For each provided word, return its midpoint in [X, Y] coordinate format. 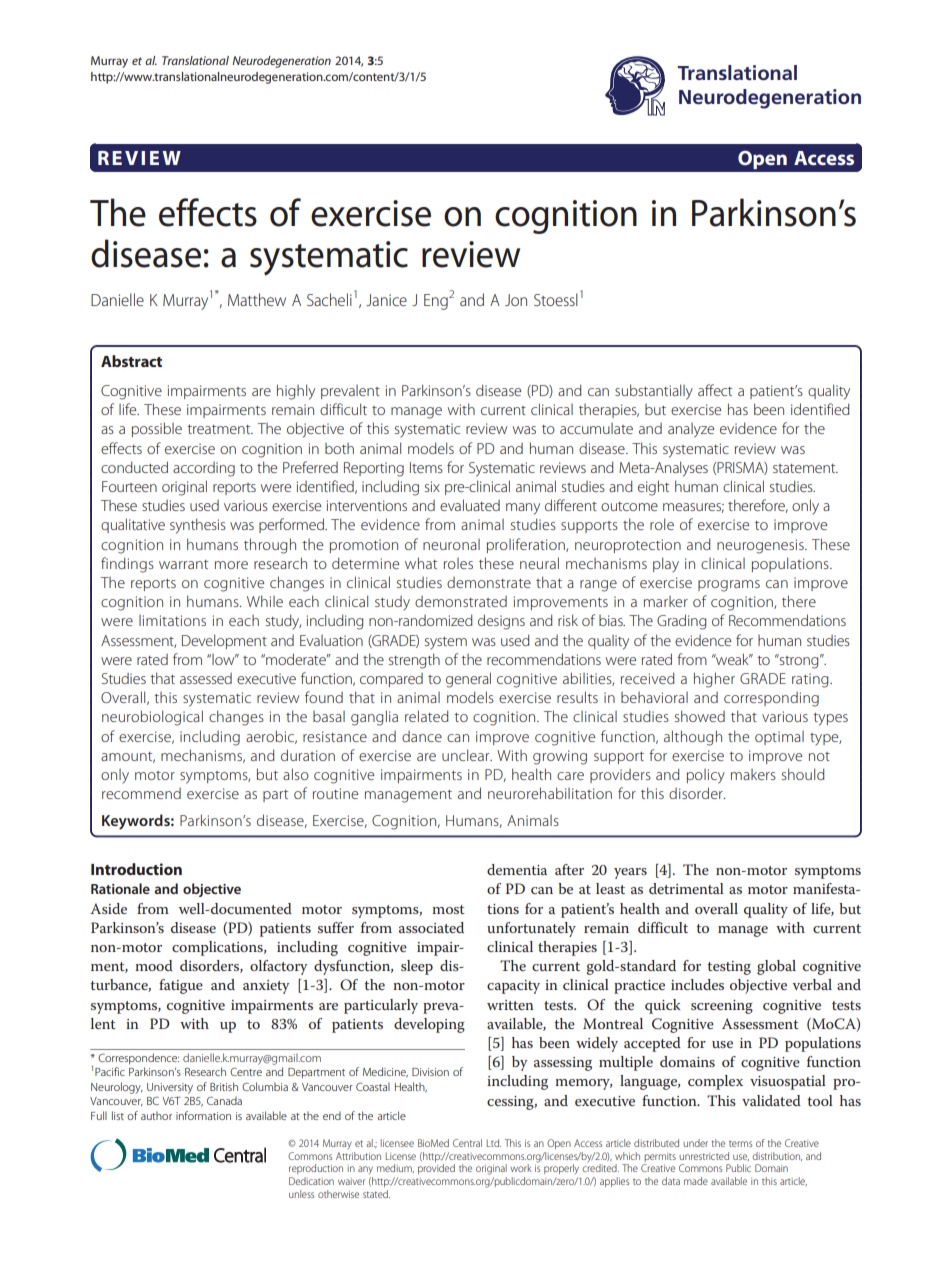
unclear [467, 755]
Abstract [131, 361]
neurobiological [152, 718]
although [693, 738]
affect [715, 390]
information [203, 1115]
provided [436, 1169]
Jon [516, 300]
